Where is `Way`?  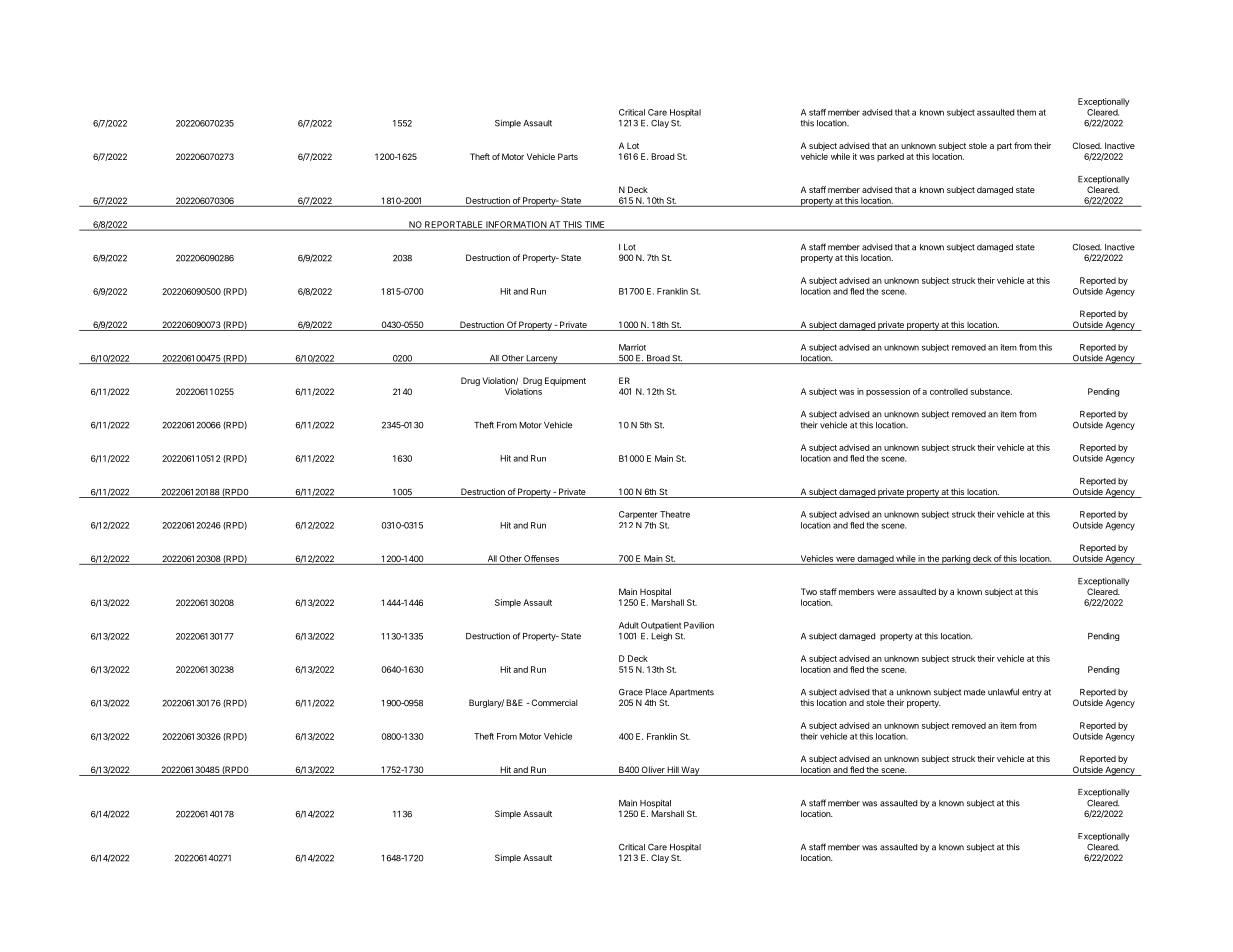 Way is located at coordinates (690, 771).
